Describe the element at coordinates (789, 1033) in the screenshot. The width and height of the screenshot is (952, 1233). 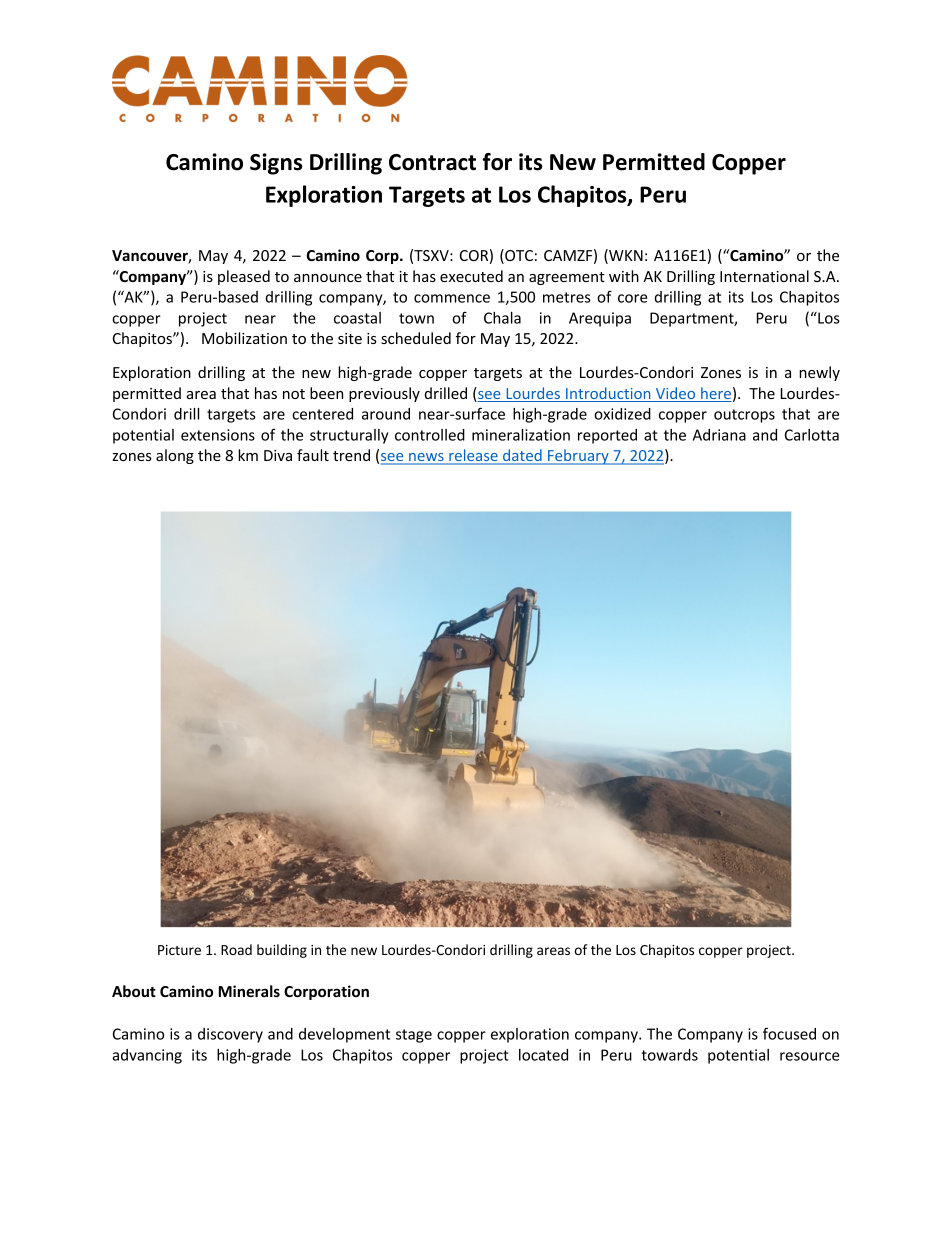
I see `focused` at that location.
